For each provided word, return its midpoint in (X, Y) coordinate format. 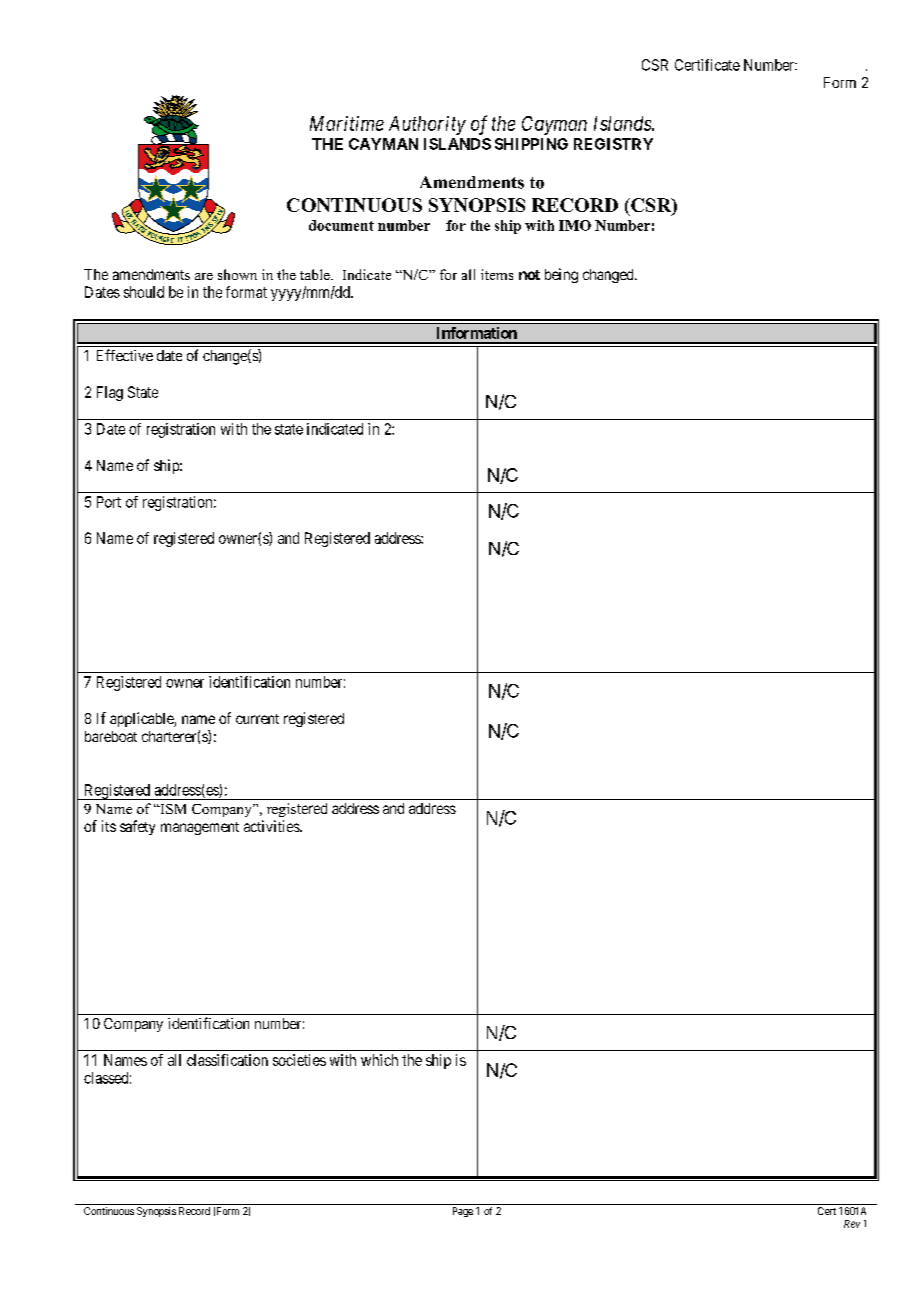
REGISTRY (613, 144)
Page (463, 1212)
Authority (427, 125)
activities (272, 826)
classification (227, 1060)
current (257, 719)
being (561, 275)
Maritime (347, 123)
